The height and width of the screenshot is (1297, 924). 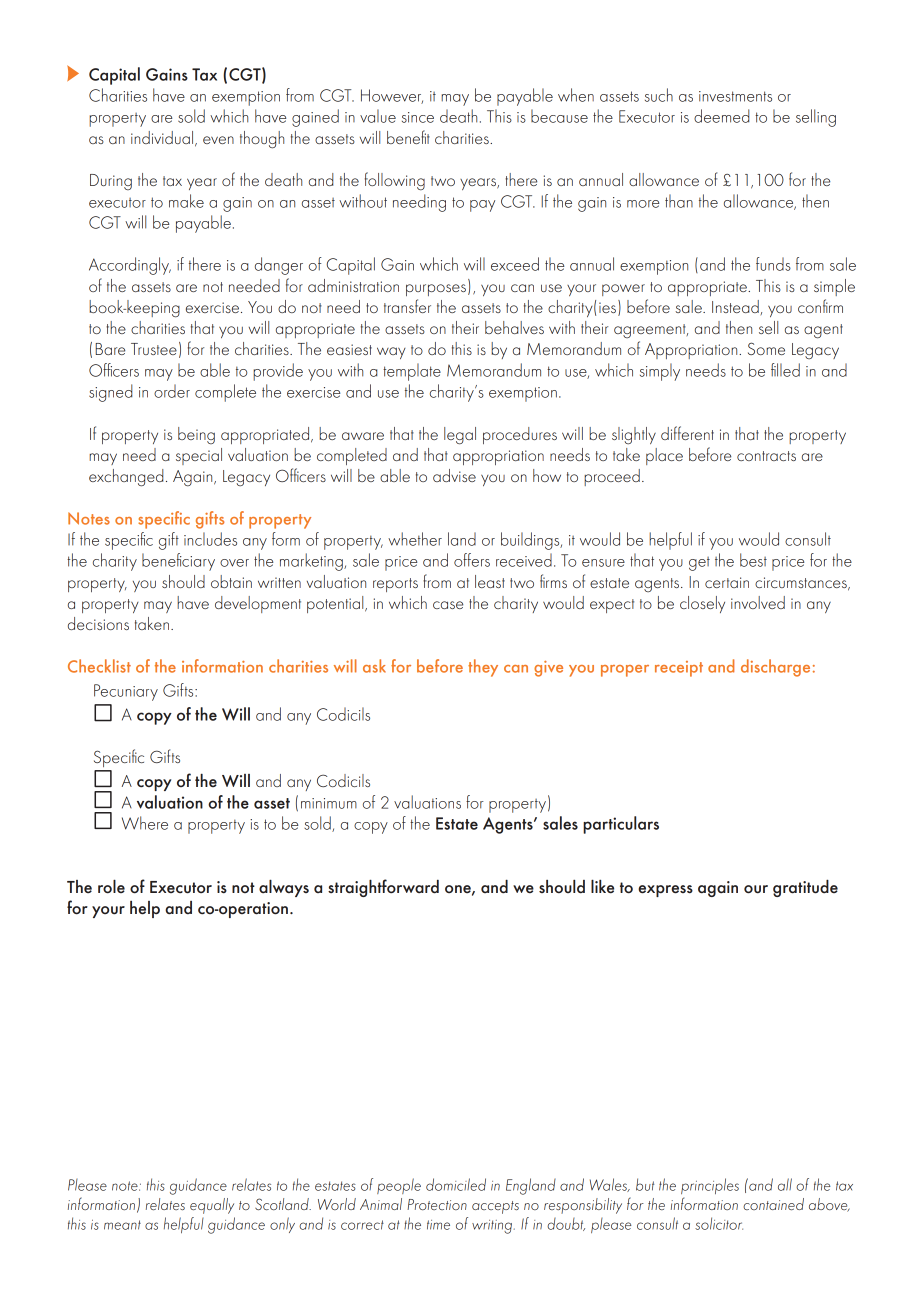 What do you see at coordinates (454, 475) in the screenshot?
I see `advise` at bounding box center [454, 475].
